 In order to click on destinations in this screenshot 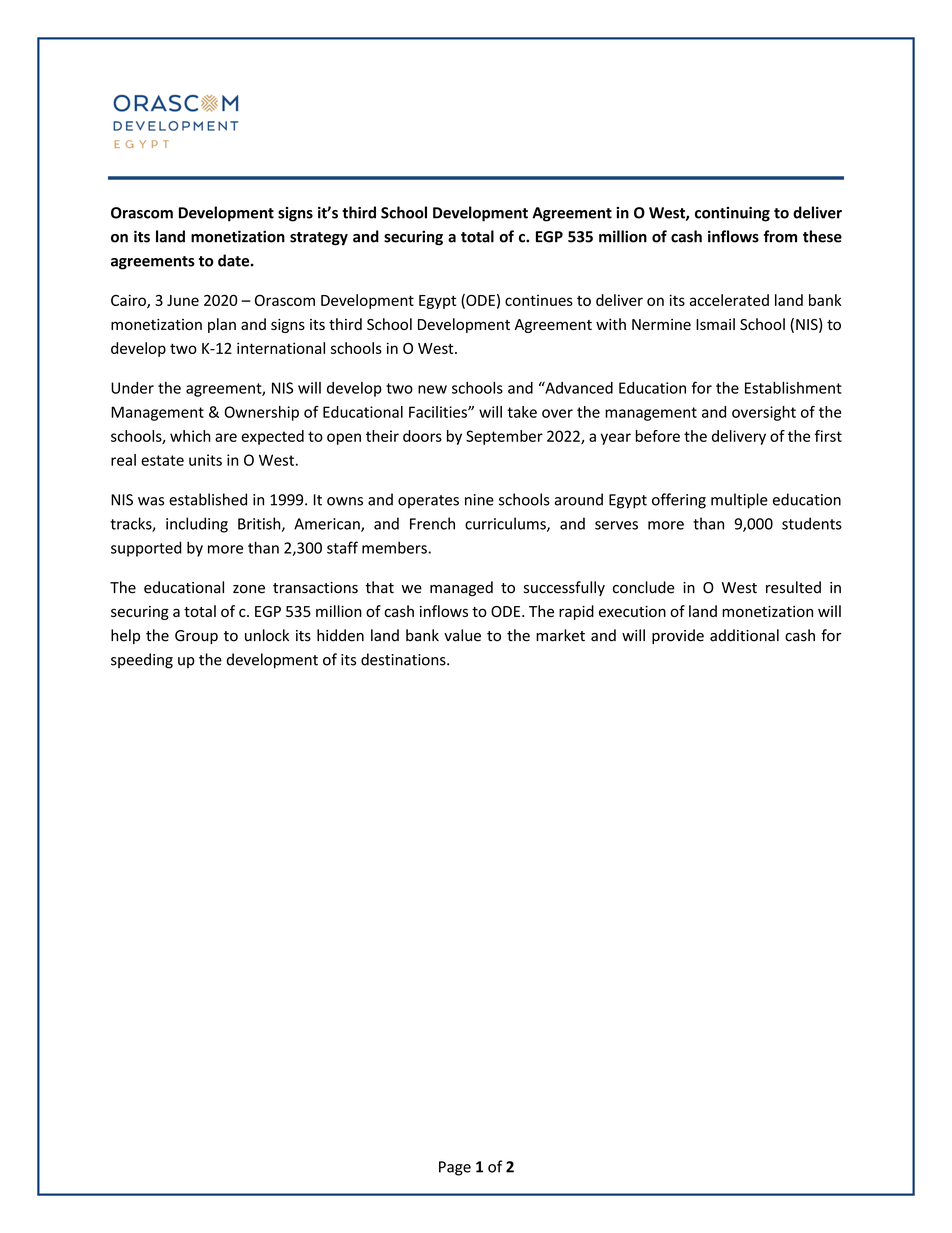, I will do `click(404, 659)`.
